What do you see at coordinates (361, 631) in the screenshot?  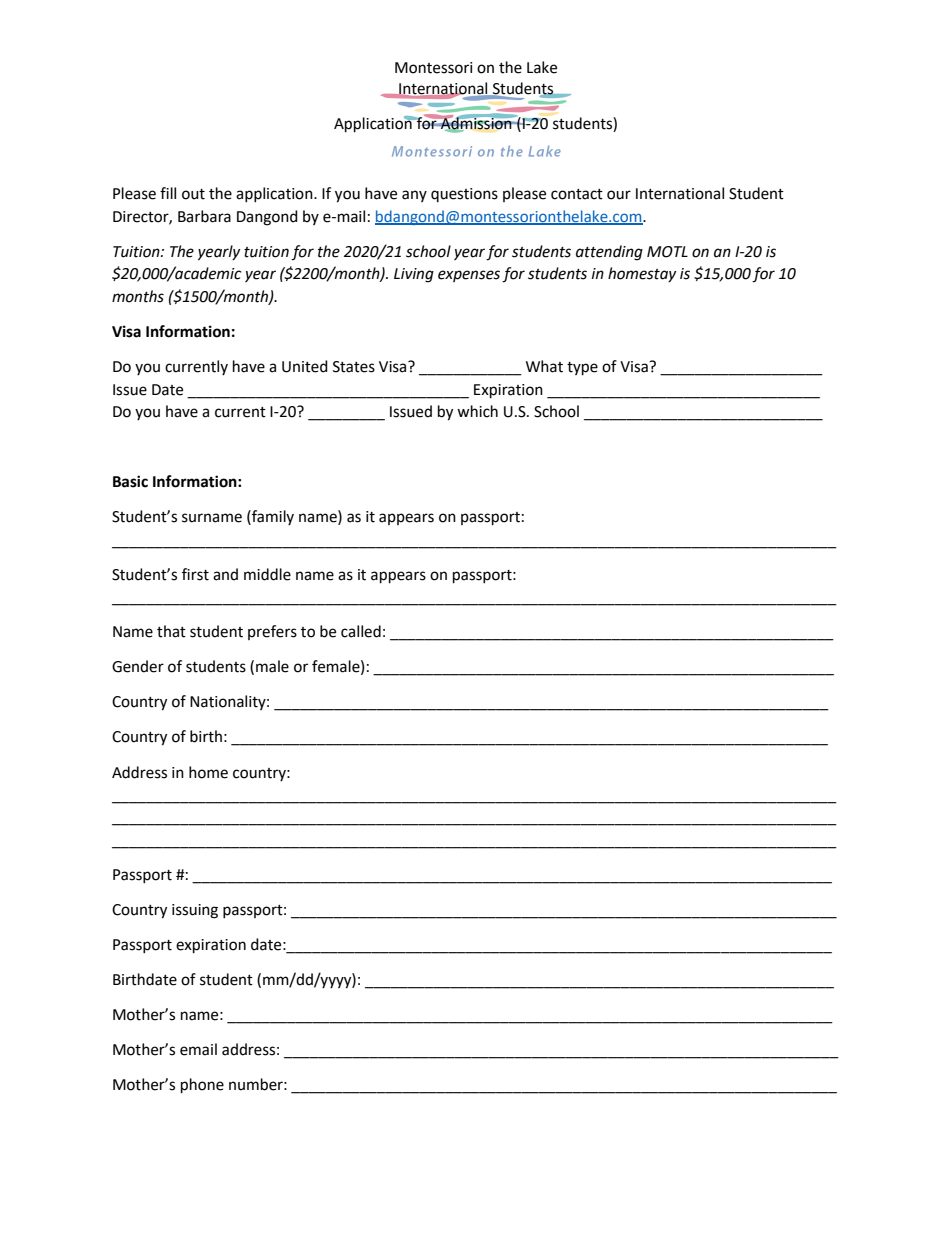 I see `called` at bounding box center [361, 631].
